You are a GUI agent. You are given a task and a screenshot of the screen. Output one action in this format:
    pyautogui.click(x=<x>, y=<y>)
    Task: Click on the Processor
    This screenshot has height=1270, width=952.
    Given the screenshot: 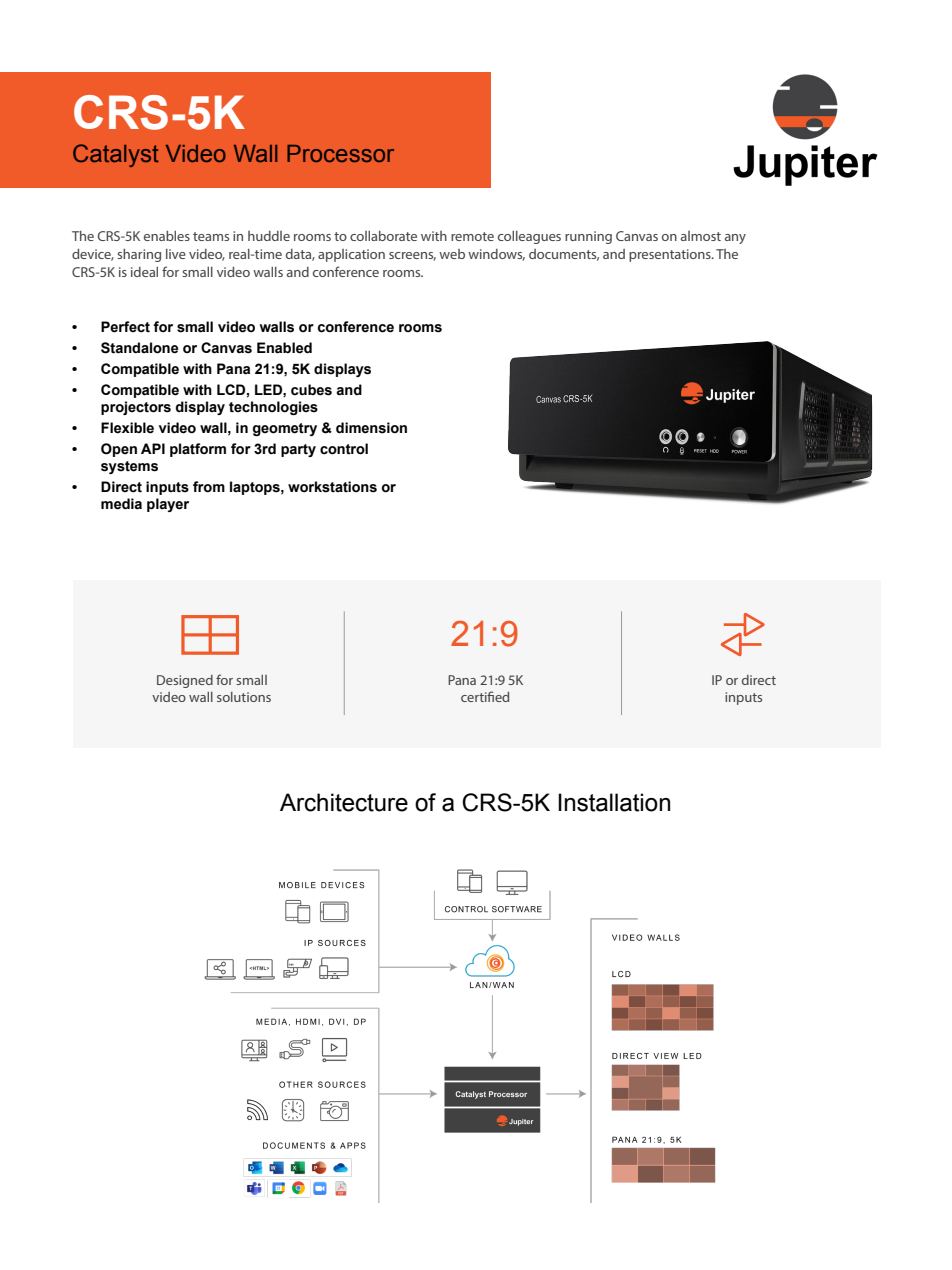 What is the action you would take?
    pyautogui.click(x=340, y=153)
